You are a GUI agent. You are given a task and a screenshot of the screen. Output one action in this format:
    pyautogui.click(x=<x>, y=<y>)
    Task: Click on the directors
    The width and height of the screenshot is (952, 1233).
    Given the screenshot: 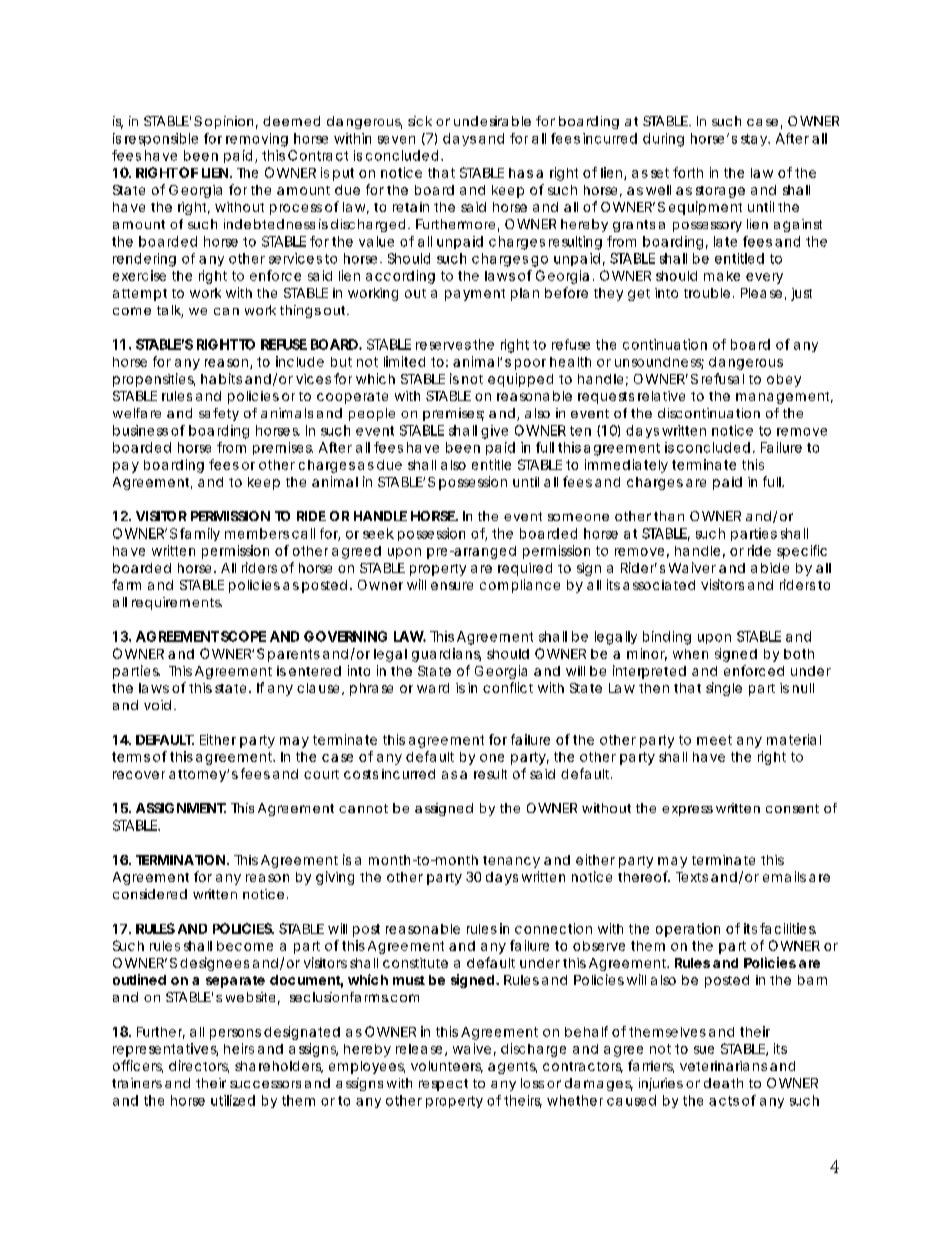 What is the action you would take?
    pyautogui.click(x=199, y=1066)
